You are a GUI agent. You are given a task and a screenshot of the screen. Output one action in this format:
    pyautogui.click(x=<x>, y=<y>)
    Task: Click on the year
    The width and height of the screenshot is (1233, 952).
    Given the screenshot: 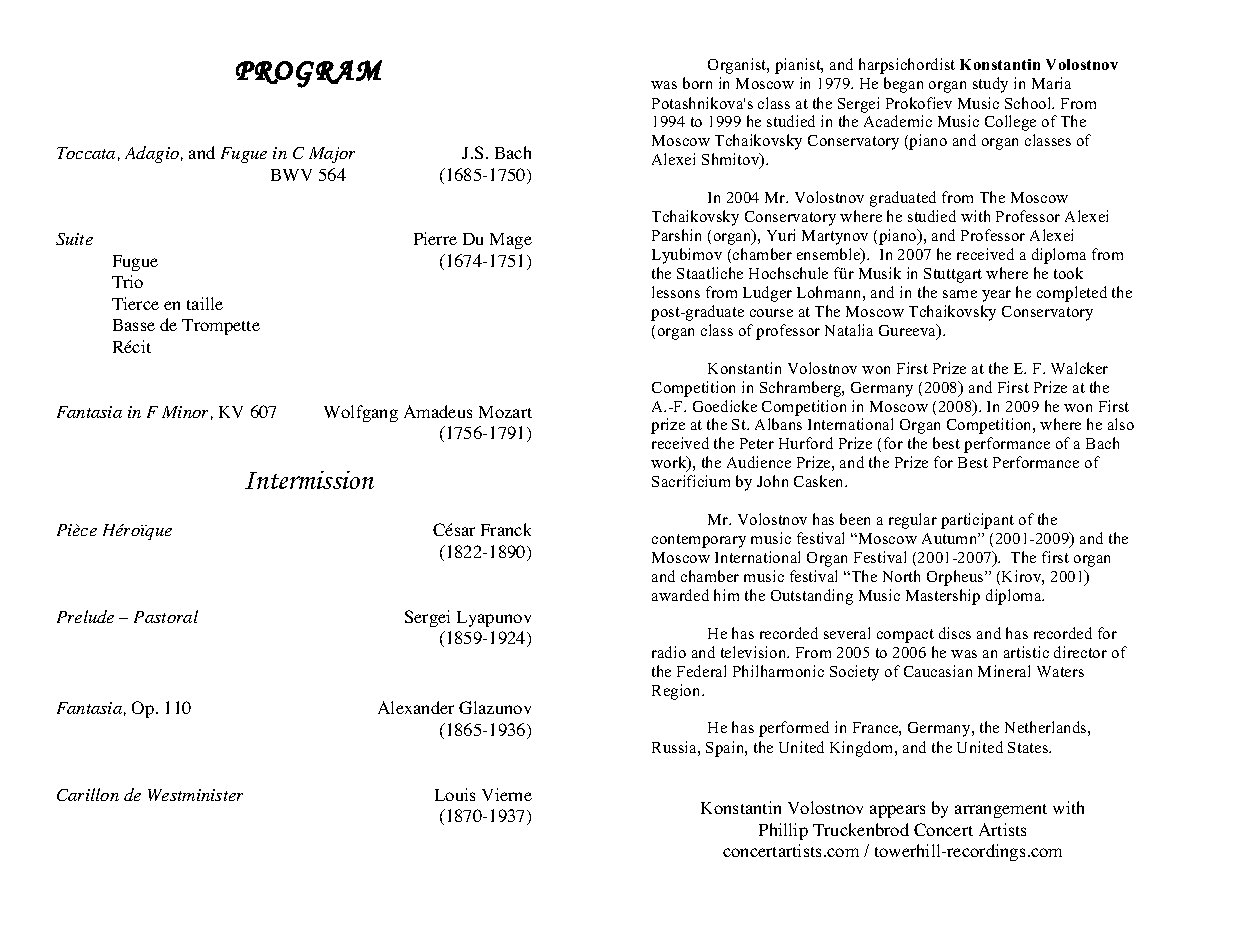 What is the action you would take?
    pyautogui.click(x=996, y=296)
